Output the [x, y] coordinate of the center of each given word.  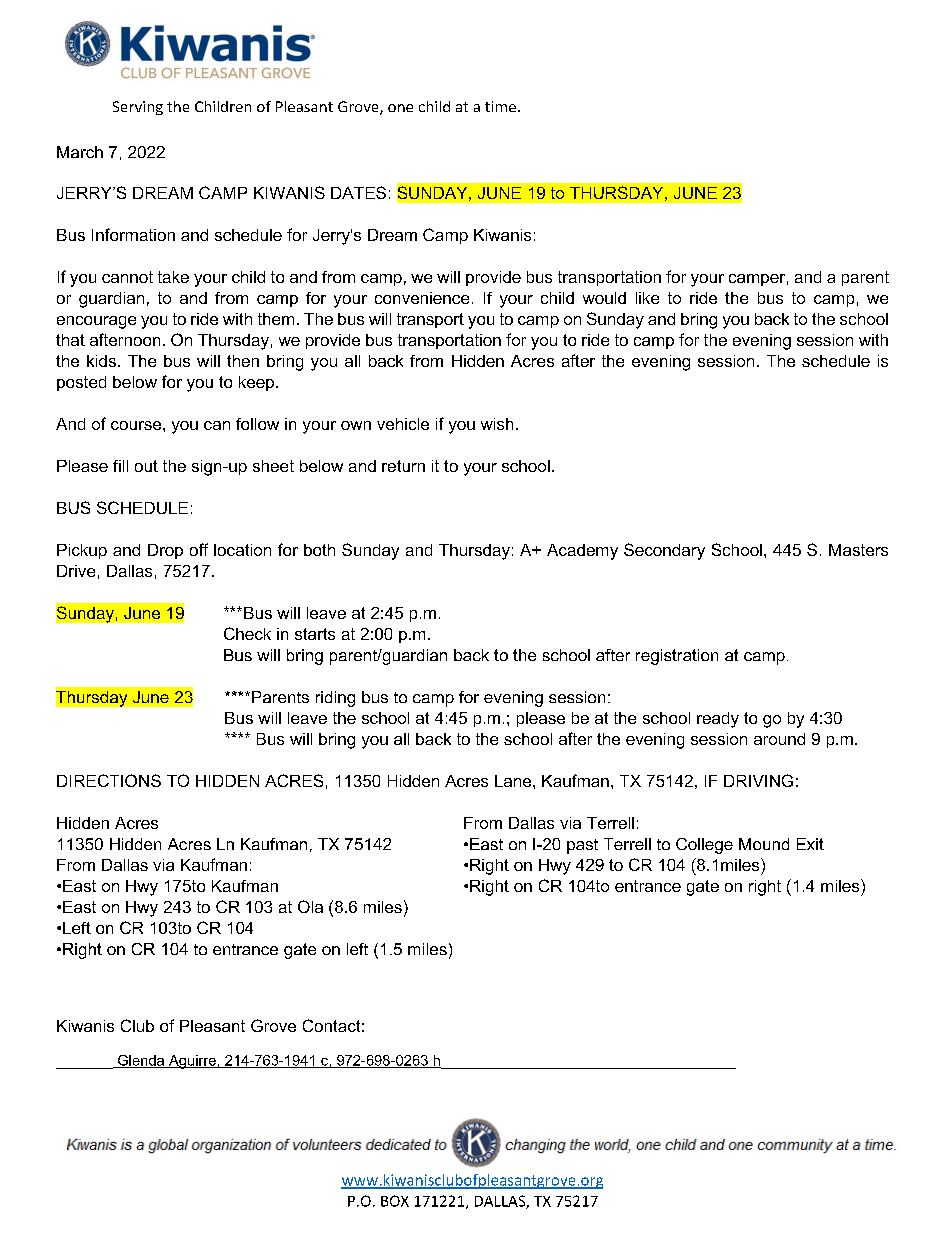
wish [497, 424]
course [137, 425]
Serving [138, 108]
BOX [395, 1201]
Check [247, 633]
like [647, 298]
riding [335, 699]
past [582, 846]
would [604, 298]
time [500, 106]
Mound [764, 844]
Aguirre [192, 1062]
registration [677, 657]
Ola [310, 906]
